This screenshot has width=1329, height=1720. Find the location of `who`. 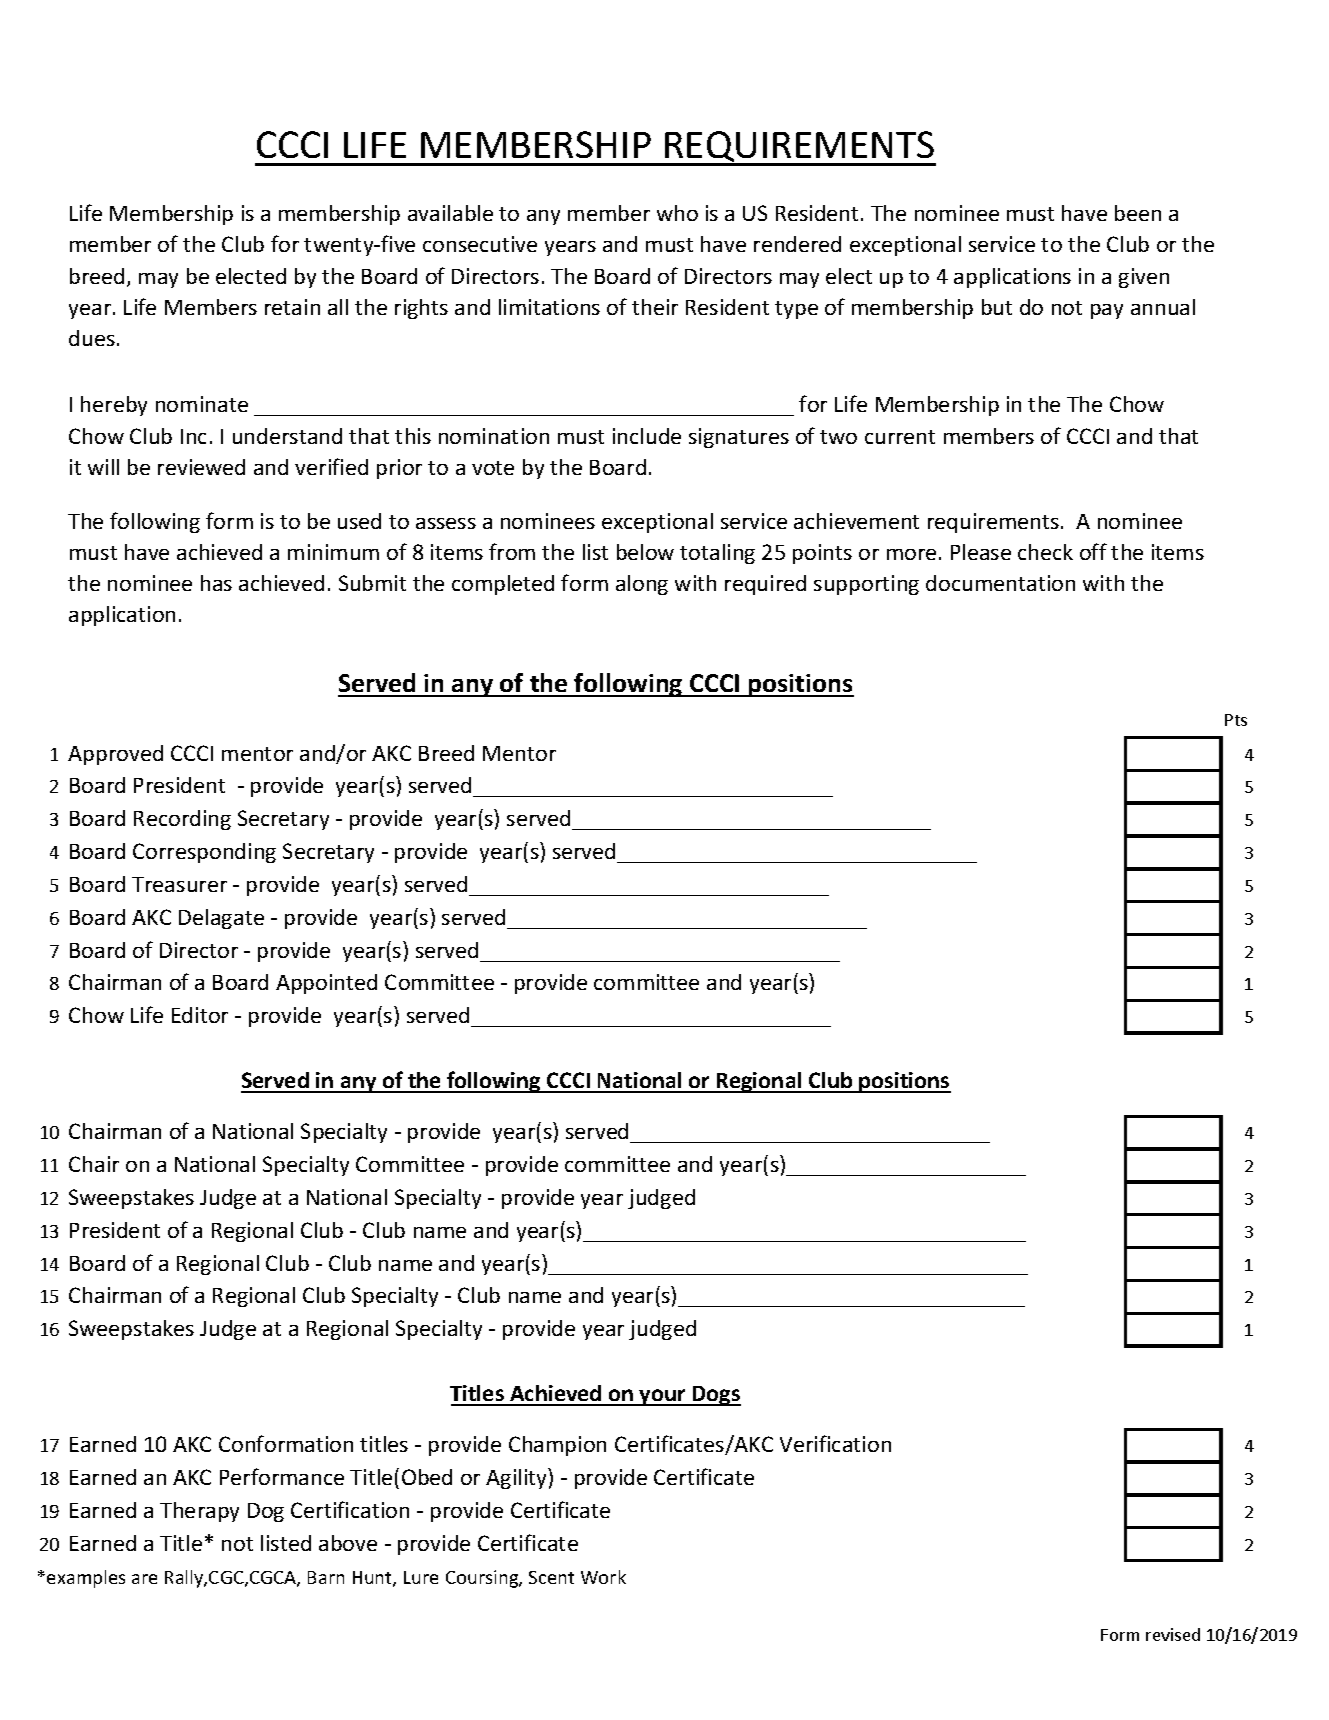

who is located at coordinates (677, 213).
